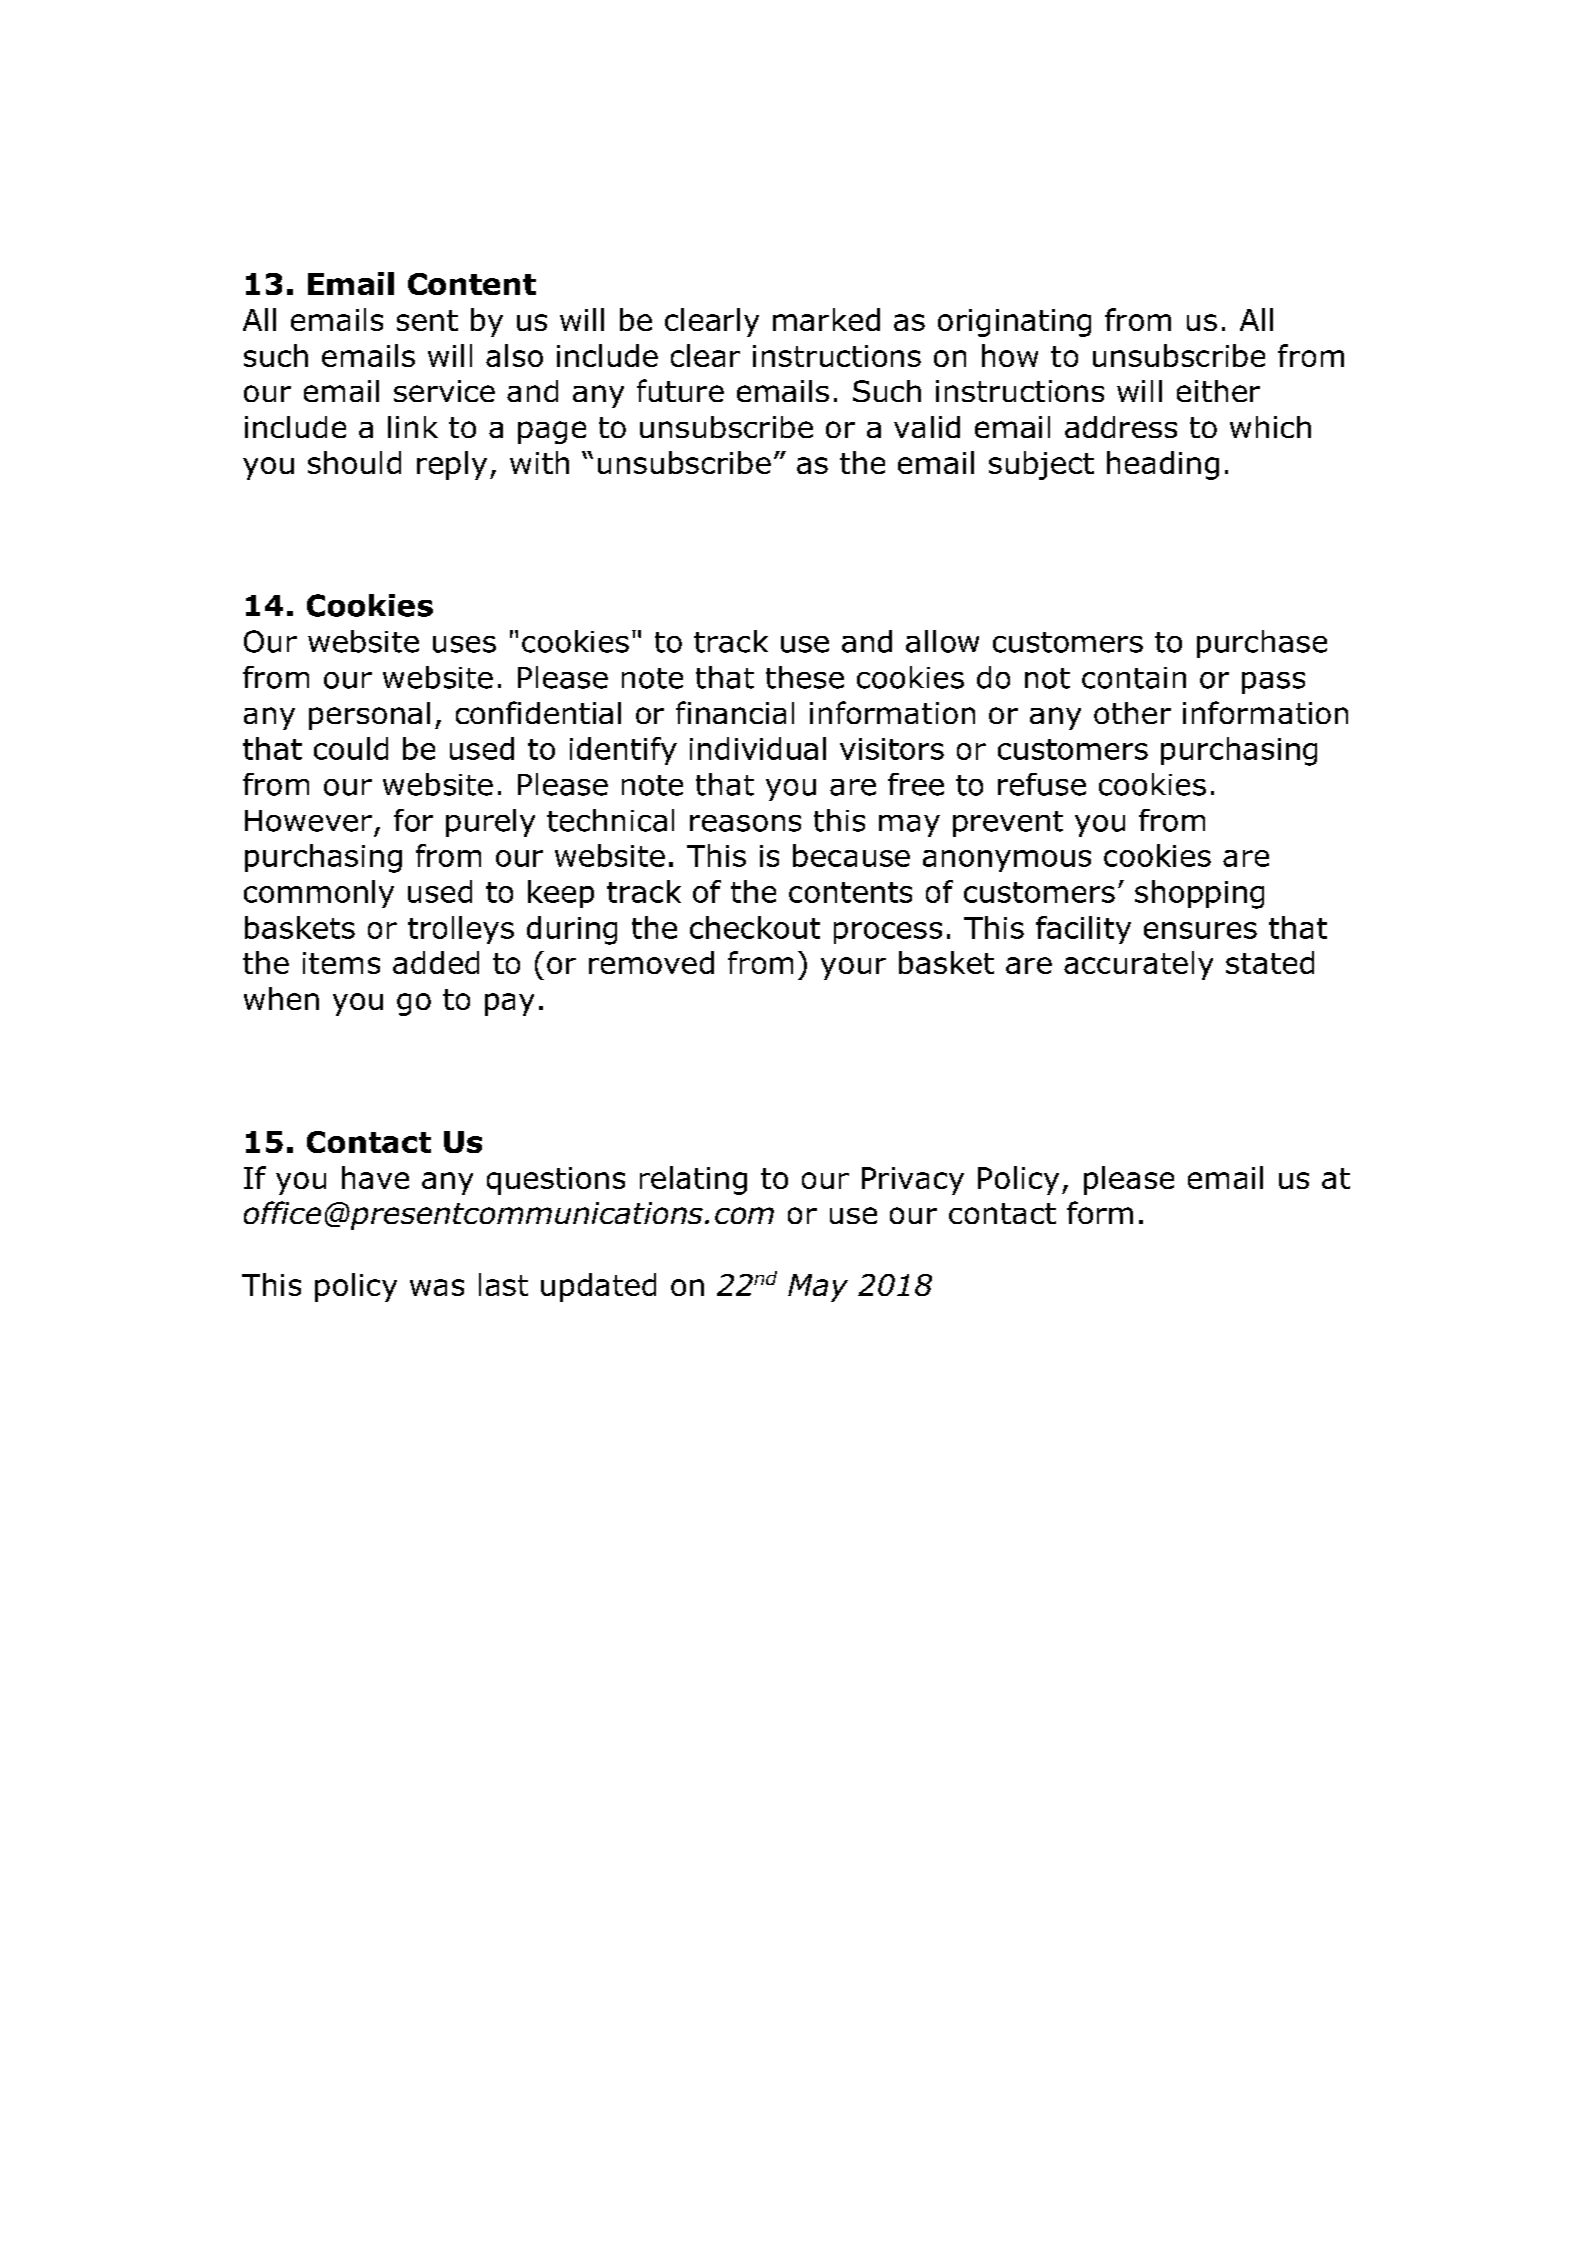 Image resolution: width=1592 pixels, height=2251 pixels. Describe the element at coordinates (1138, 965) in the document. I see `accurately` at that location.
